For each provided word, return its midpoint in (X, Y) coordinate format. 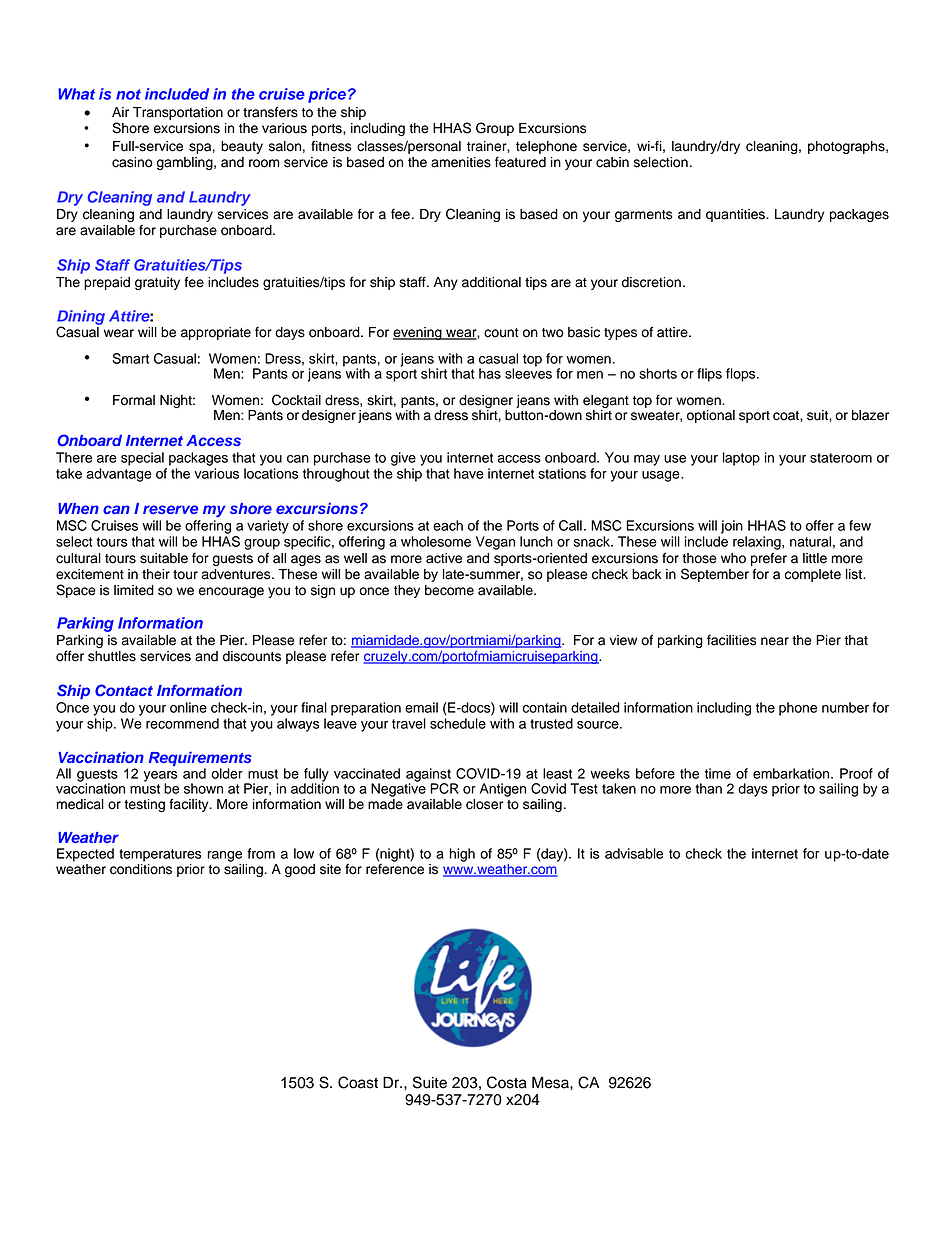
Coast (358, 1082)
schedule (458, 723)
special (142, 459)
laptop (741, 459)
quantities (736, 215)
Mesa (551, 1082)
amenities (461, 162)
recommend (182, 723)
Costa (507, 1082)
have (469, 473)
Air (120, 112)
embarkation (792, 773)
